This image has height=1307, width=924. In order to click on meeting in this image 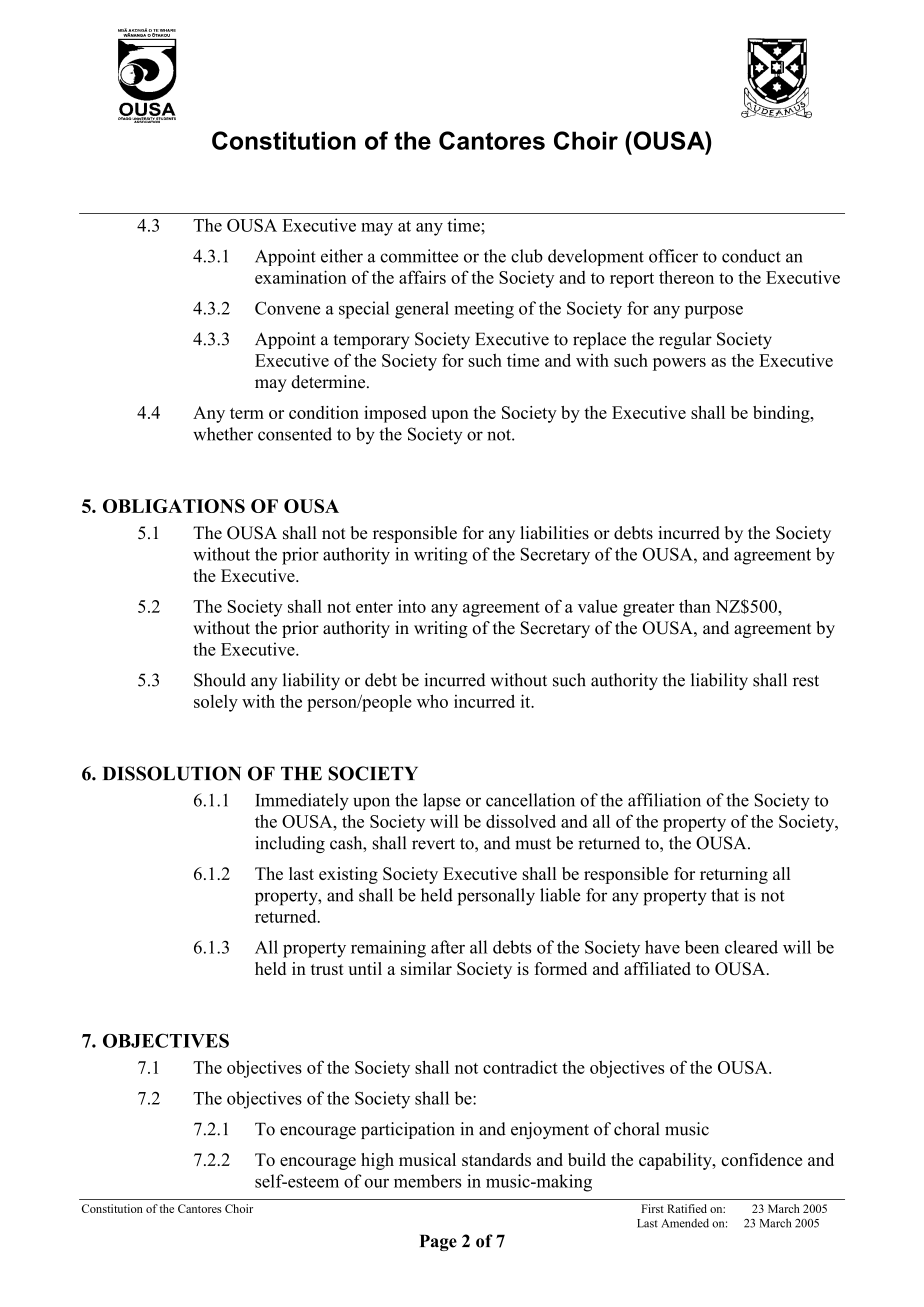, I will do `click(484, 310)`.
